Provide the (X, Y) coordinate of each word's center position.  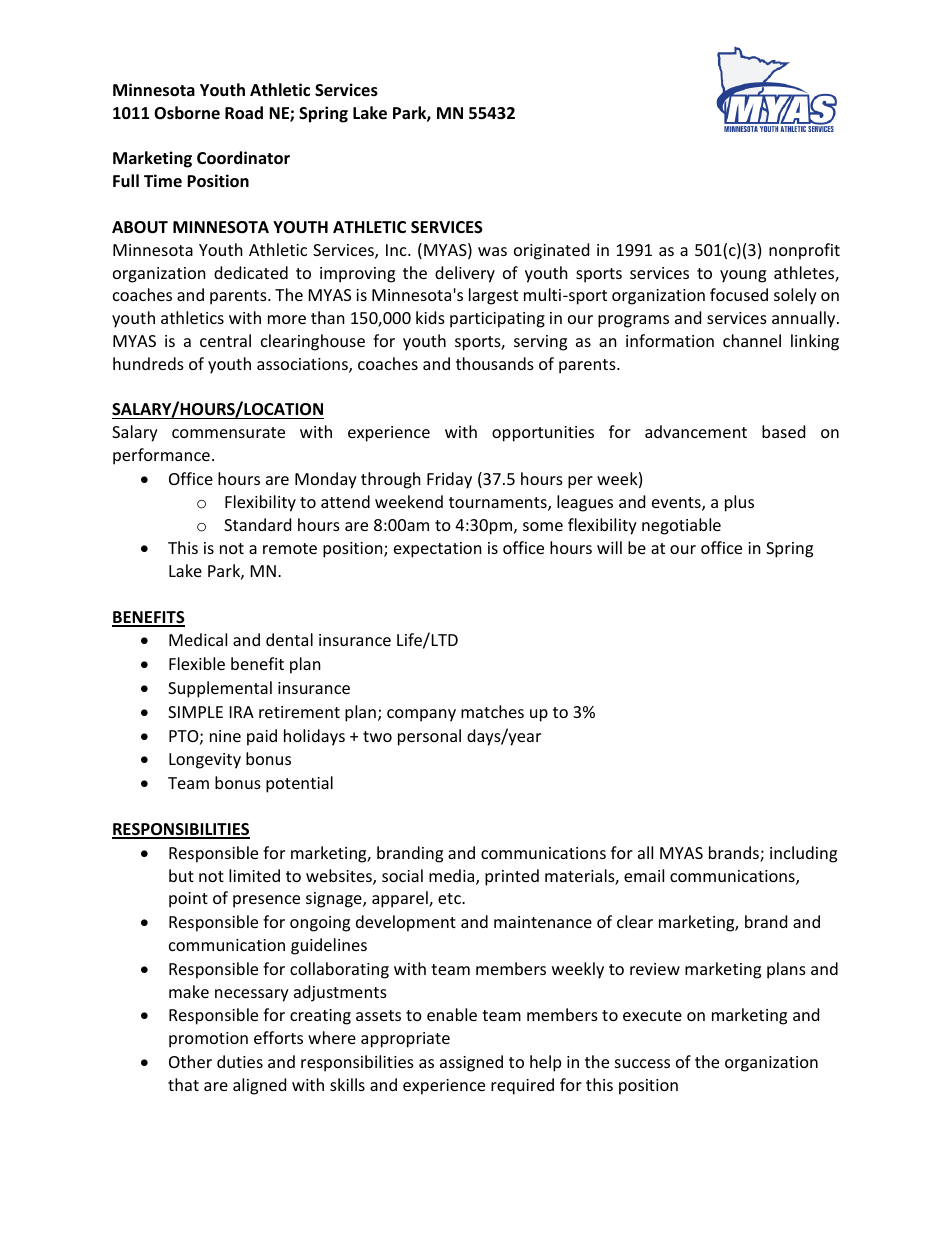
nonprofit (804, 251)
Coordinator (243, 158)
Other (190, 1061)
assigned (471, 1063)
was (492, 251)
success (642, 1063)
